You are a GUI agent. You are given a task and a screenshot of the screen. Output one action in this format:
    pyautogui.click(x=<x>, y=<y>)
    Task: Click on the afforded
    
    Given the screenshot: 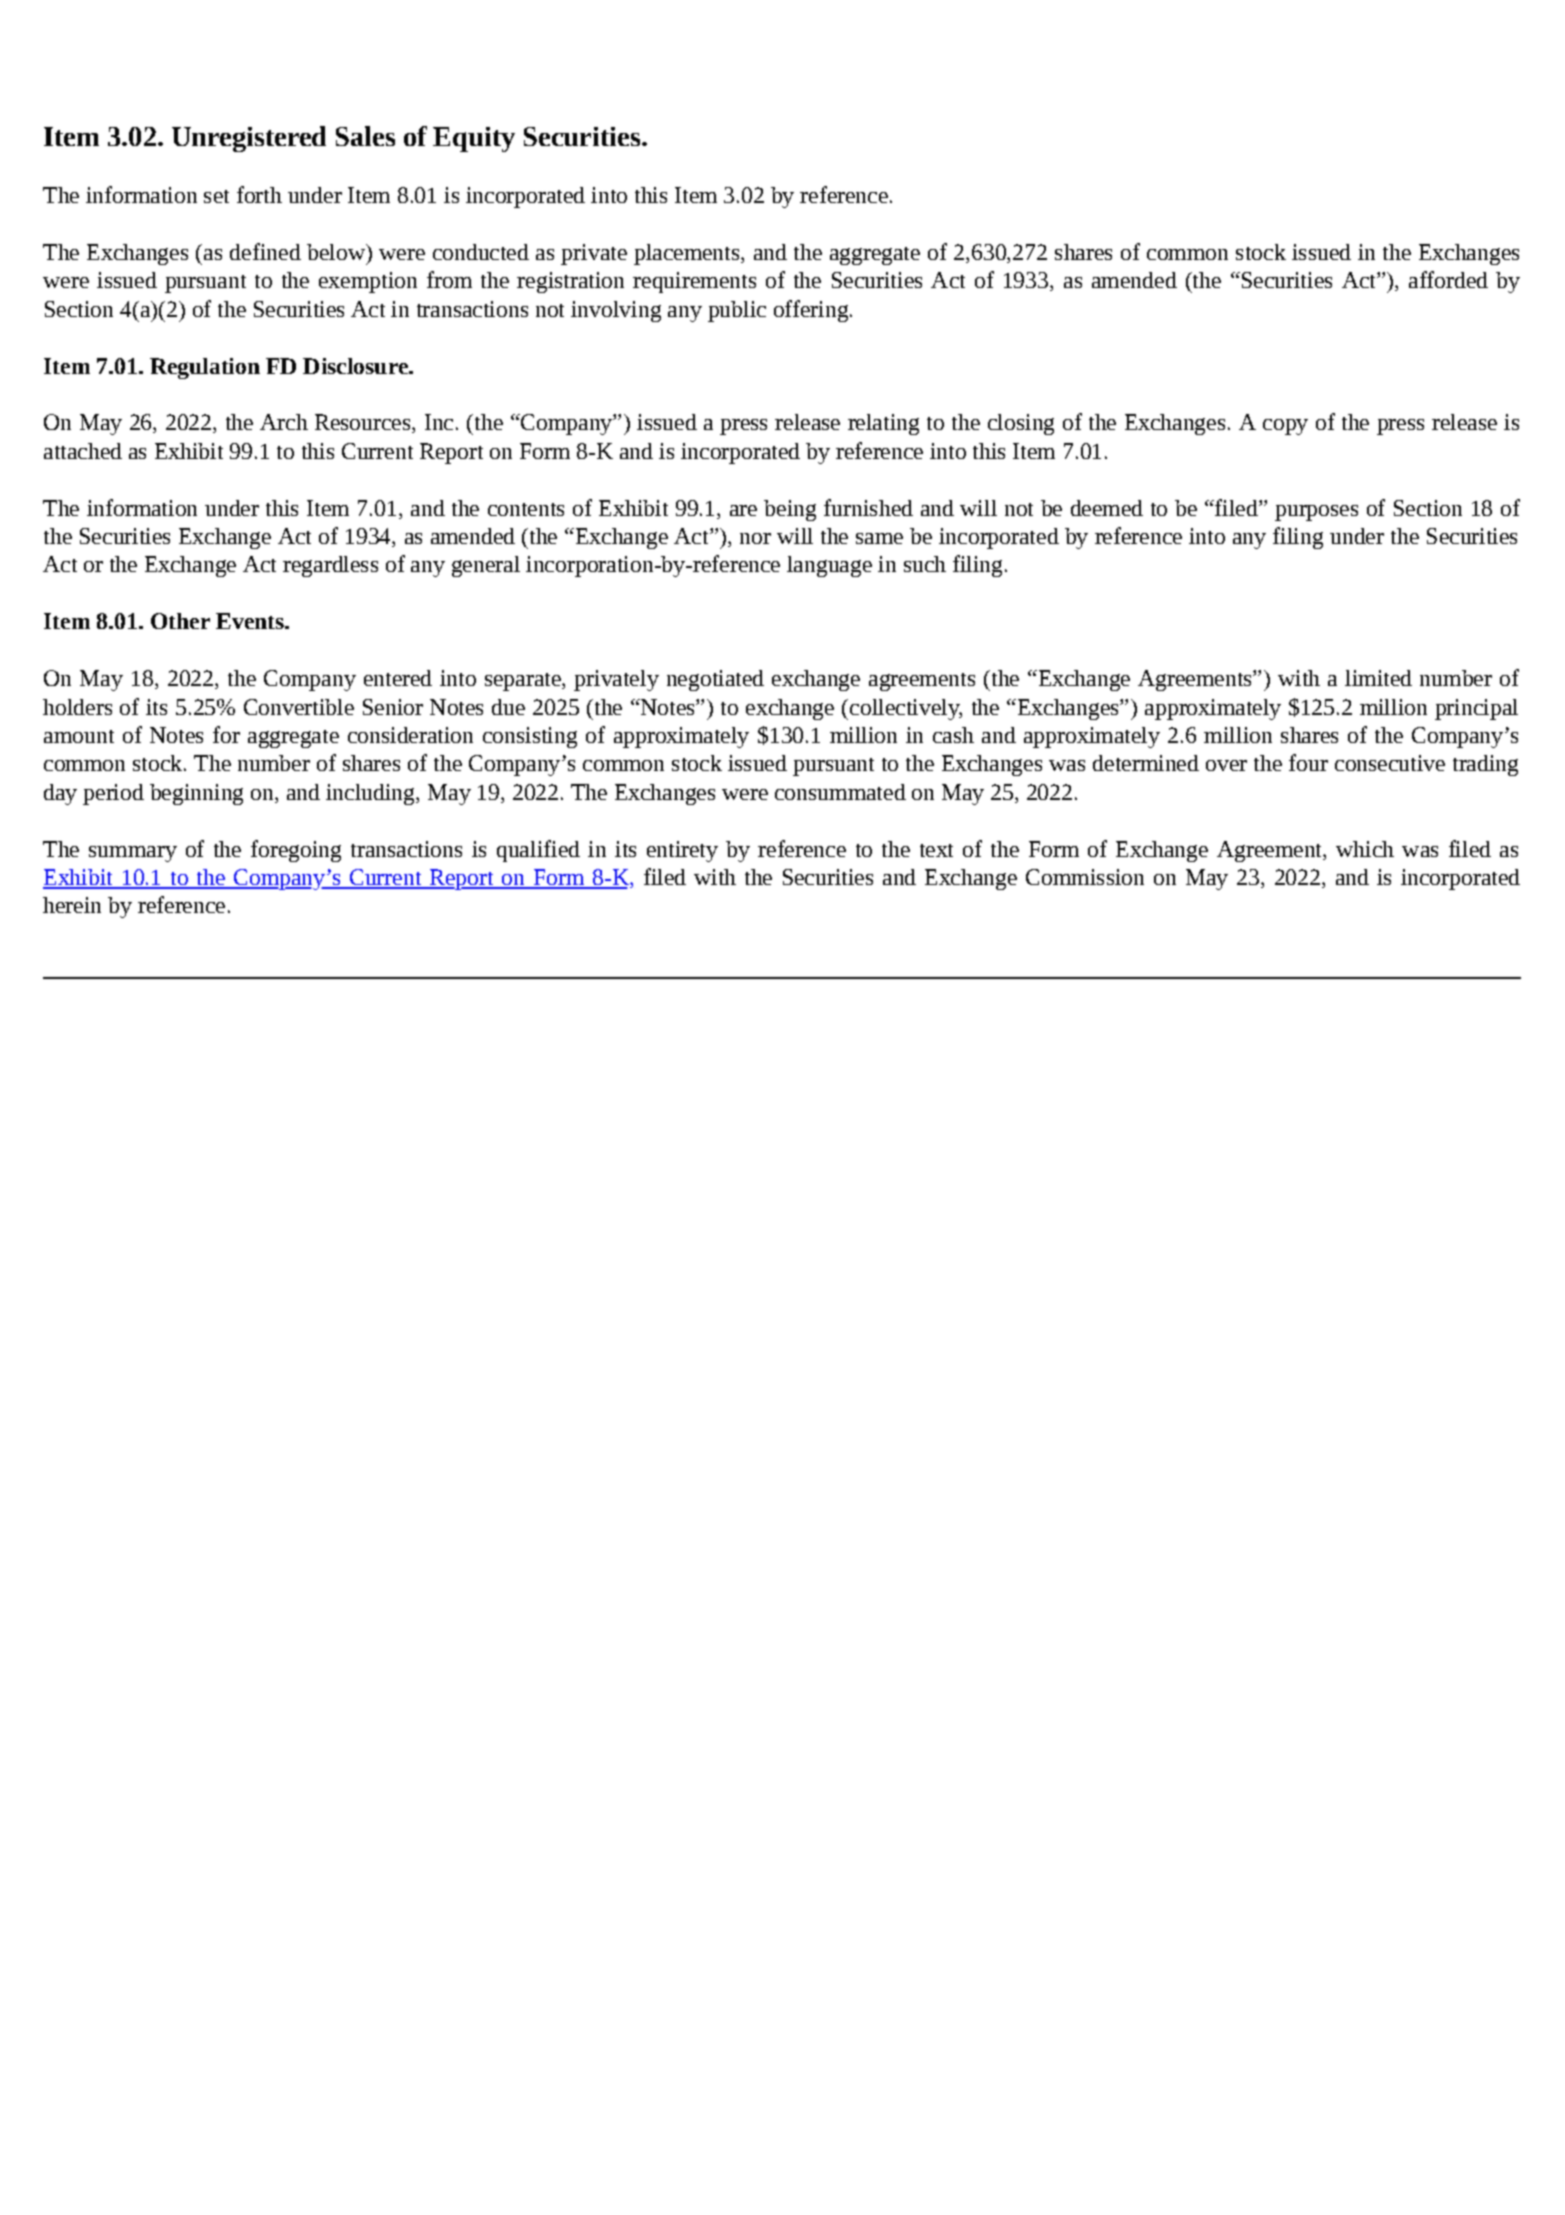 What is the action you would take?
    pyautogui.click(x=1448, y=279)
